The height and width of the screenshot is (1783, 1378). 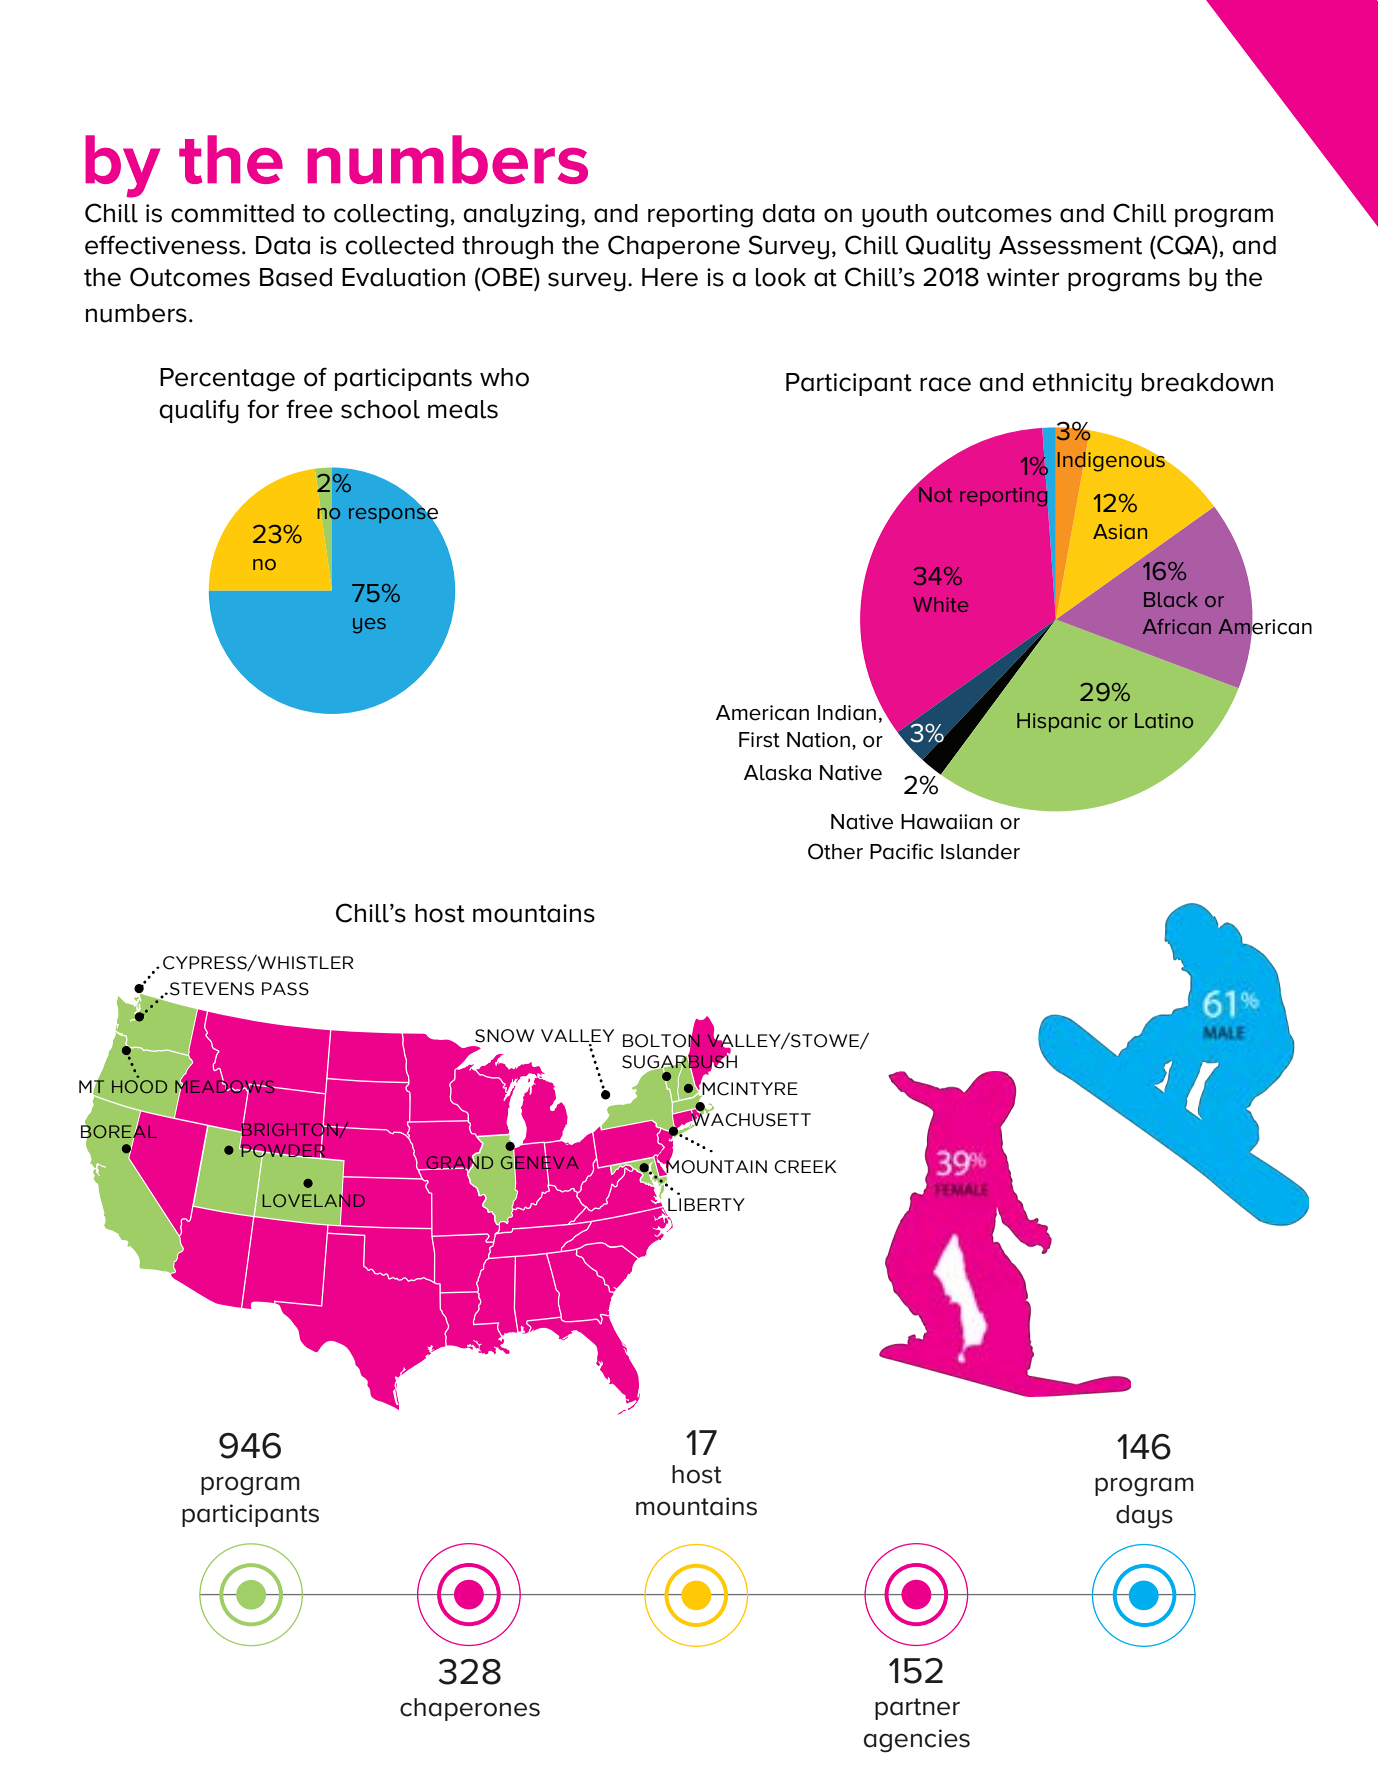 I want to click on LIBERTY, so click(x=706, y=1204).
